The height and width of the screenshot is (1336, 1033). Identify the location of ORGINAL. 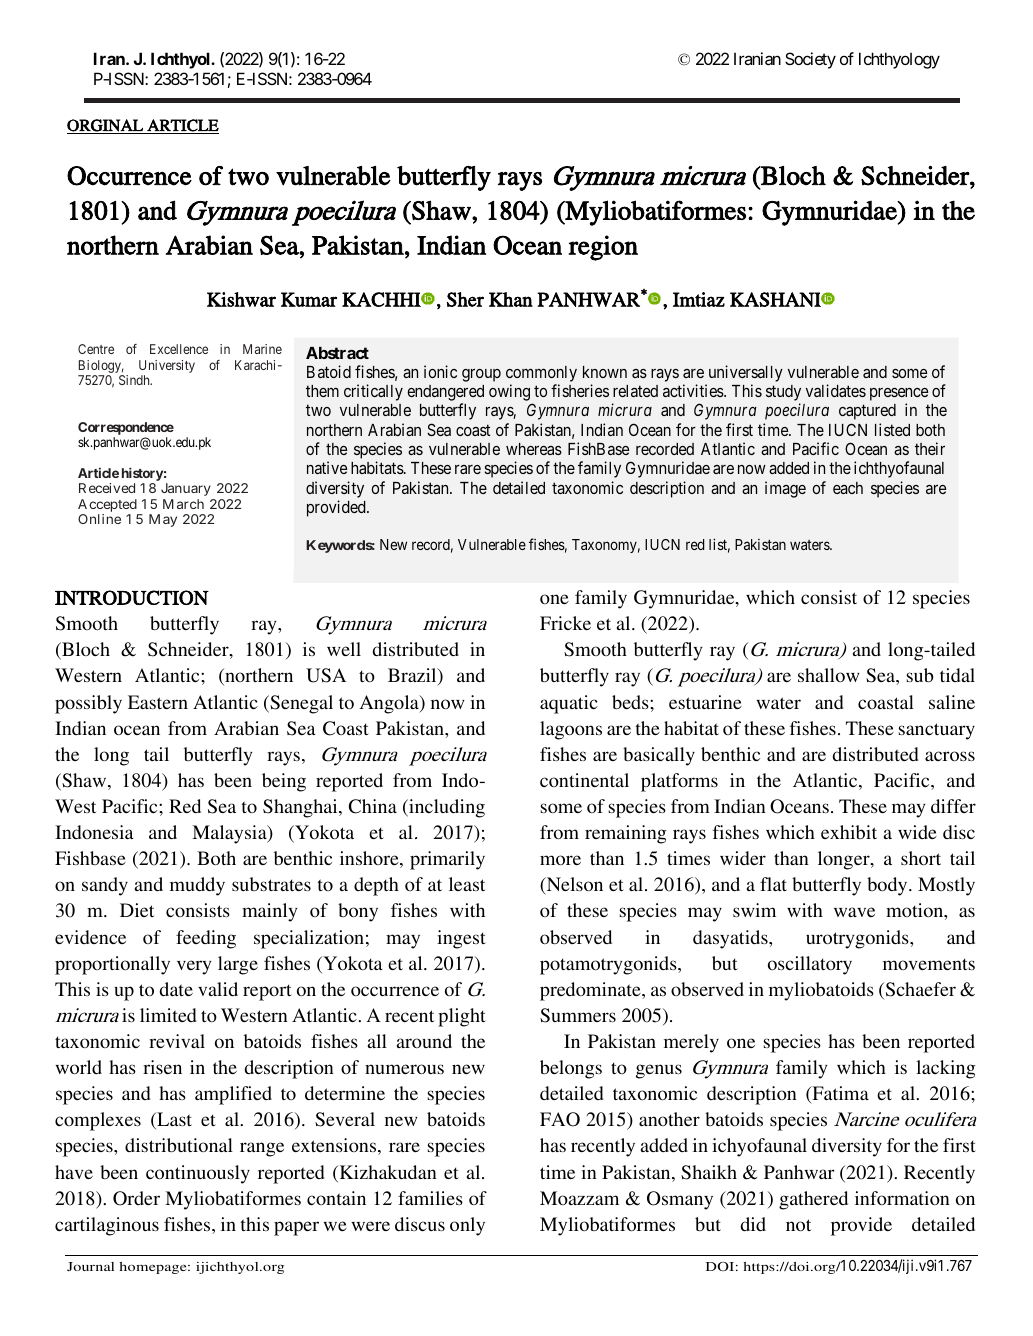
(106, 126).
